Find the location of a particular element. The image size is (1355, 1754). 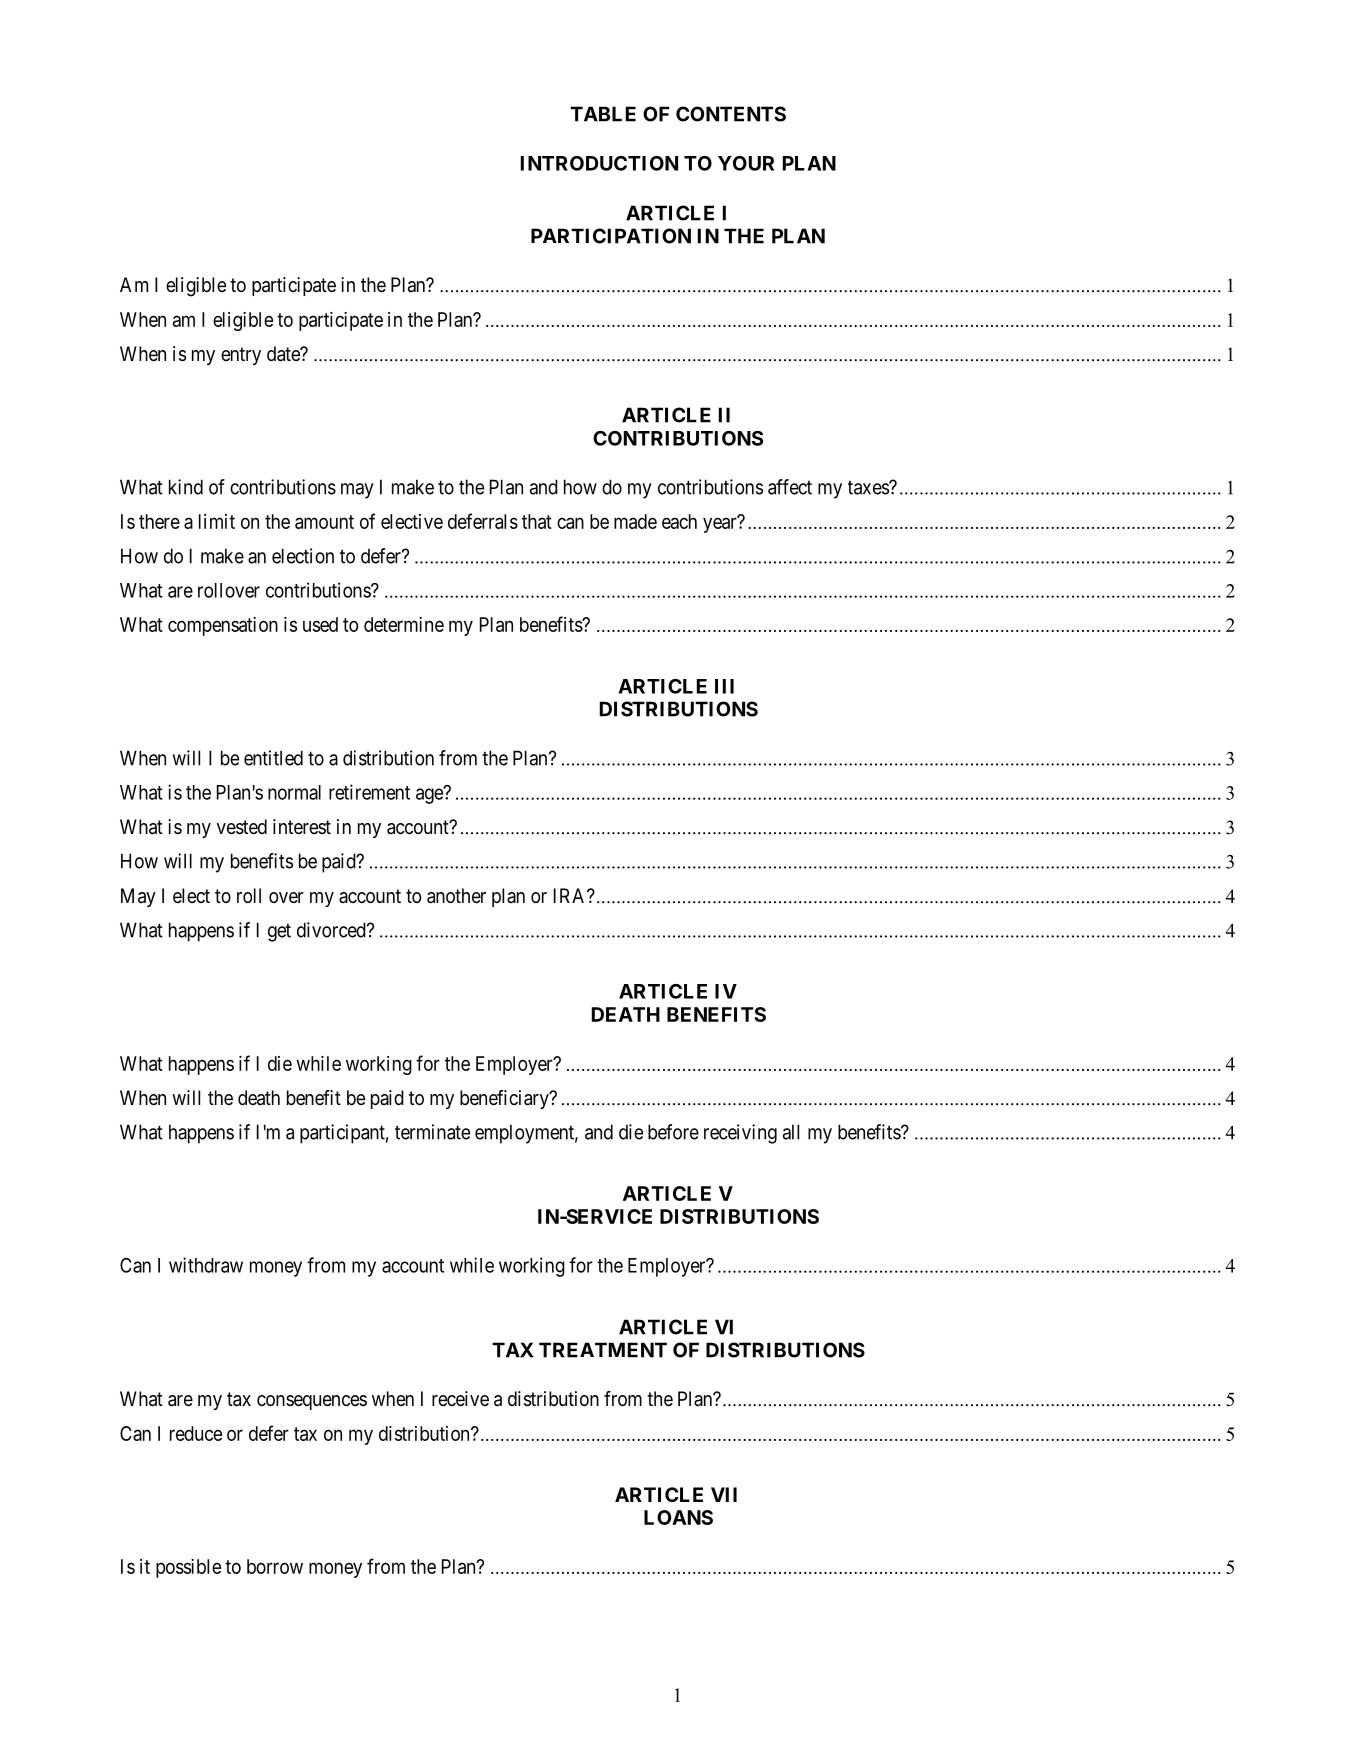

that is located at coordinates (537, 521).
